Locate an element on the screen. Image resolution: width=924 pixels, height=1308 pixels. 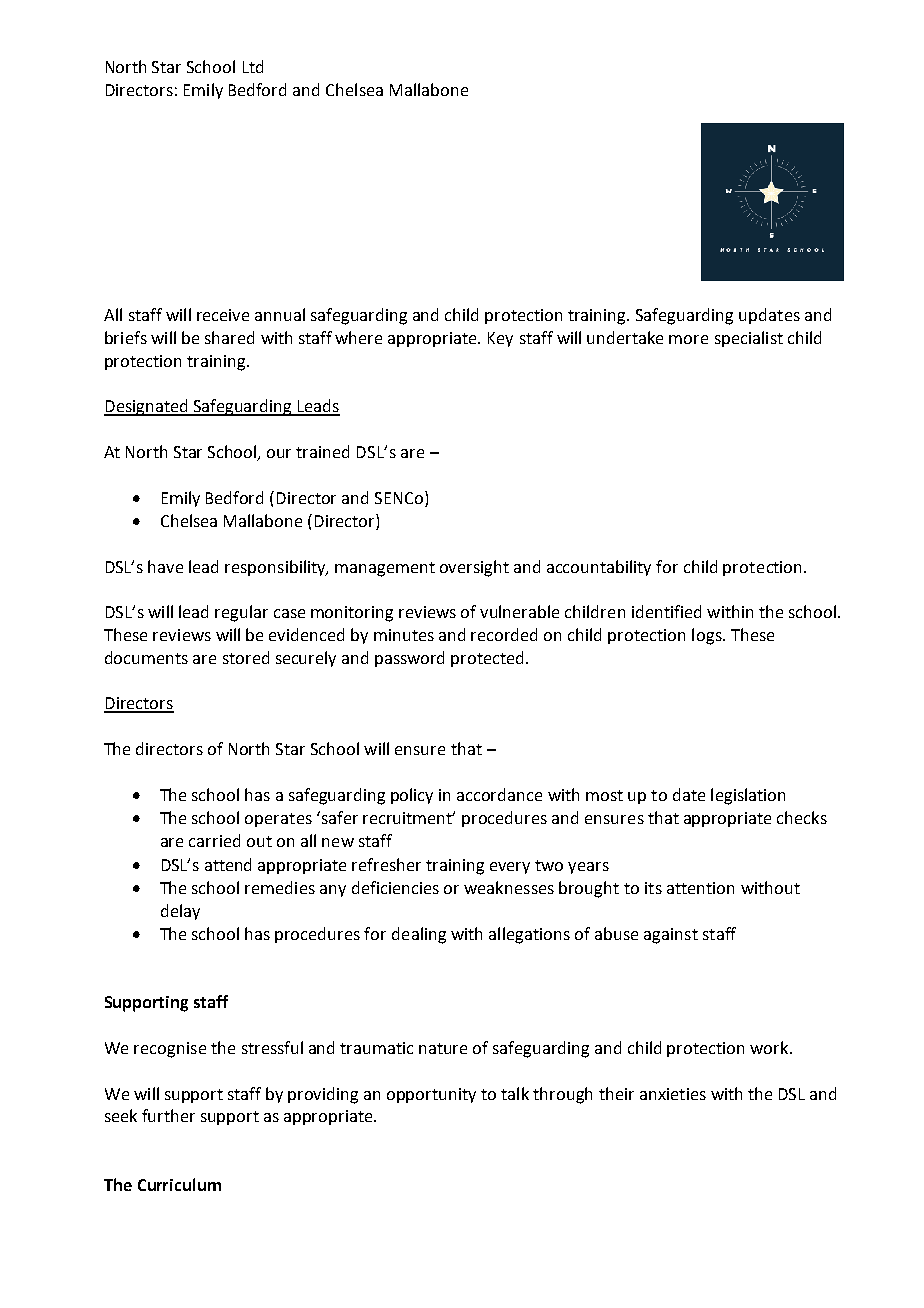
more is located at coordinates (688, 339).
